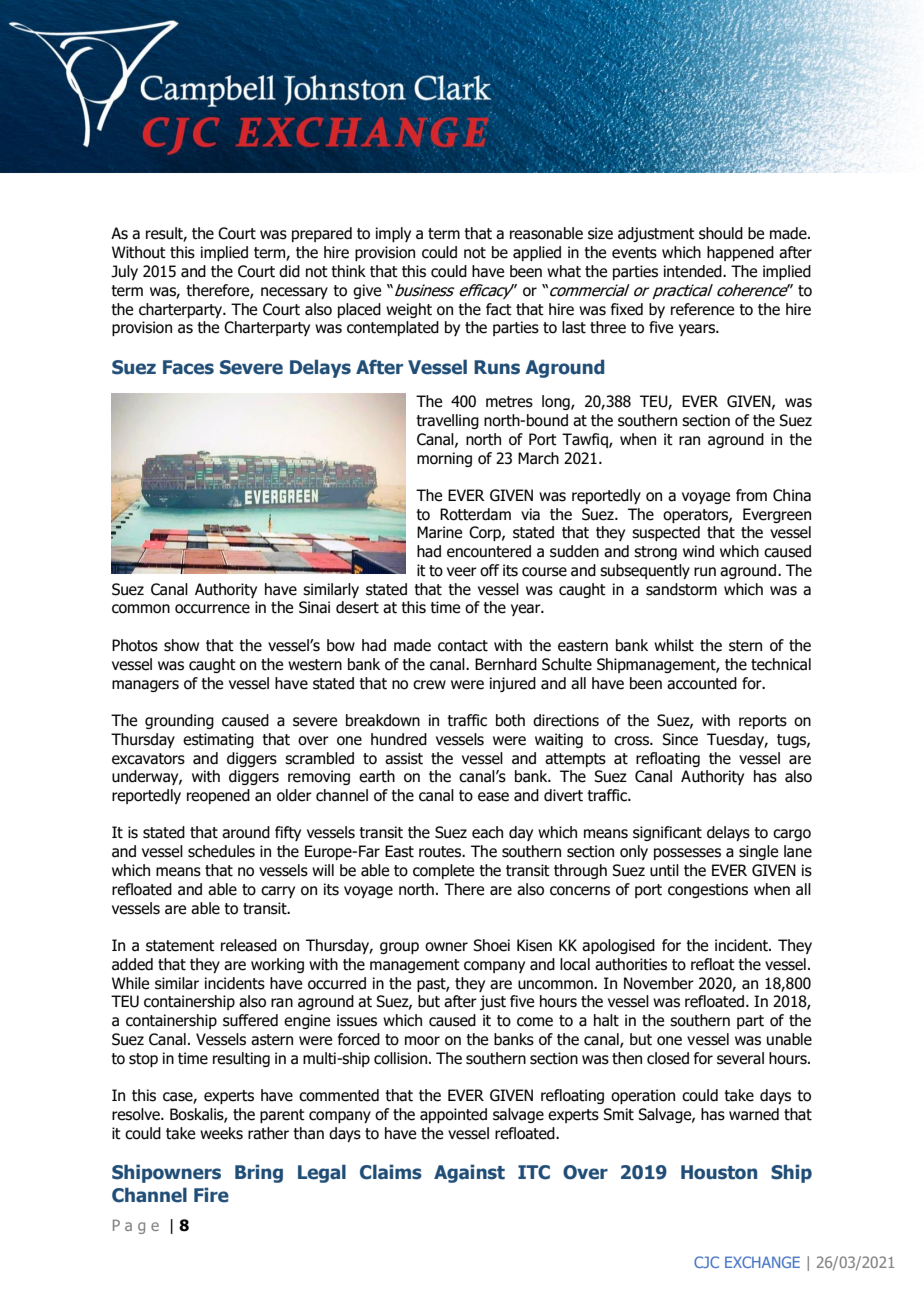 The height and width of the page is (1308, 924). I want to click on estimating, so click(218, 740).
